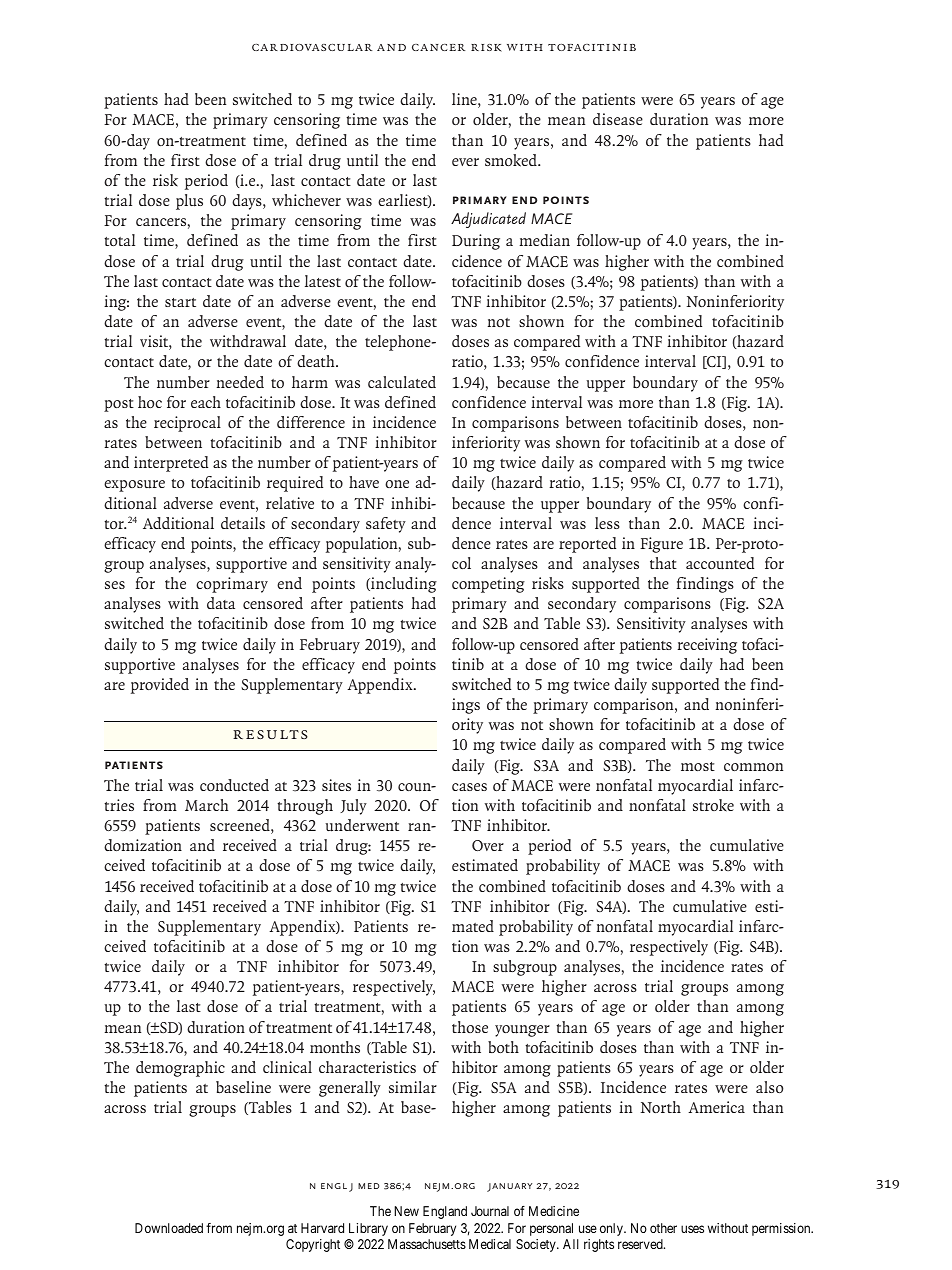 The width and height of the image is (952, 1270). What do you see at coordinates (364, 482) in the image?
I see `have` at bounding box center [364, 482].
